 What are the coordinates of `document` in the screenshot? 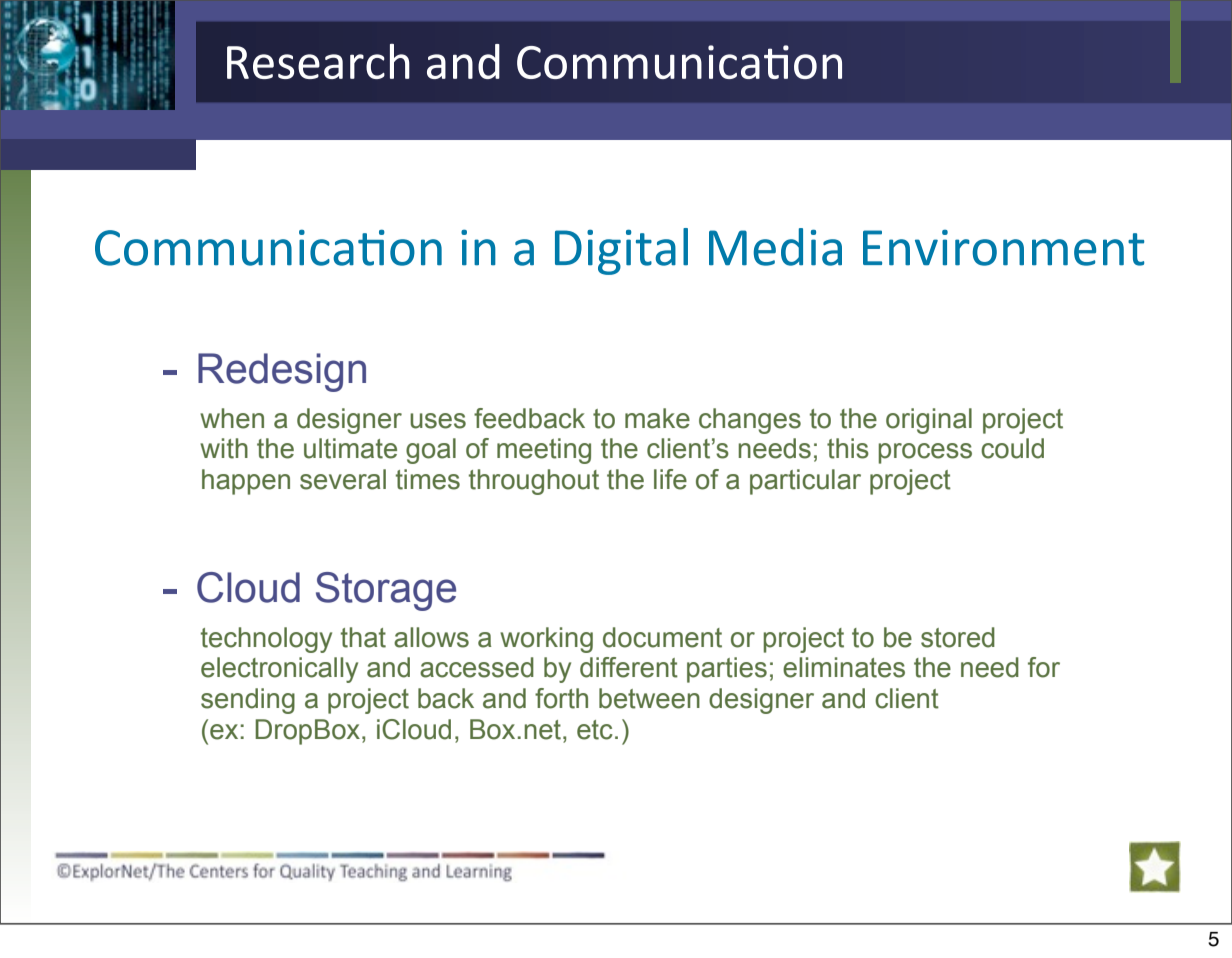 It's located at (662, 637).
